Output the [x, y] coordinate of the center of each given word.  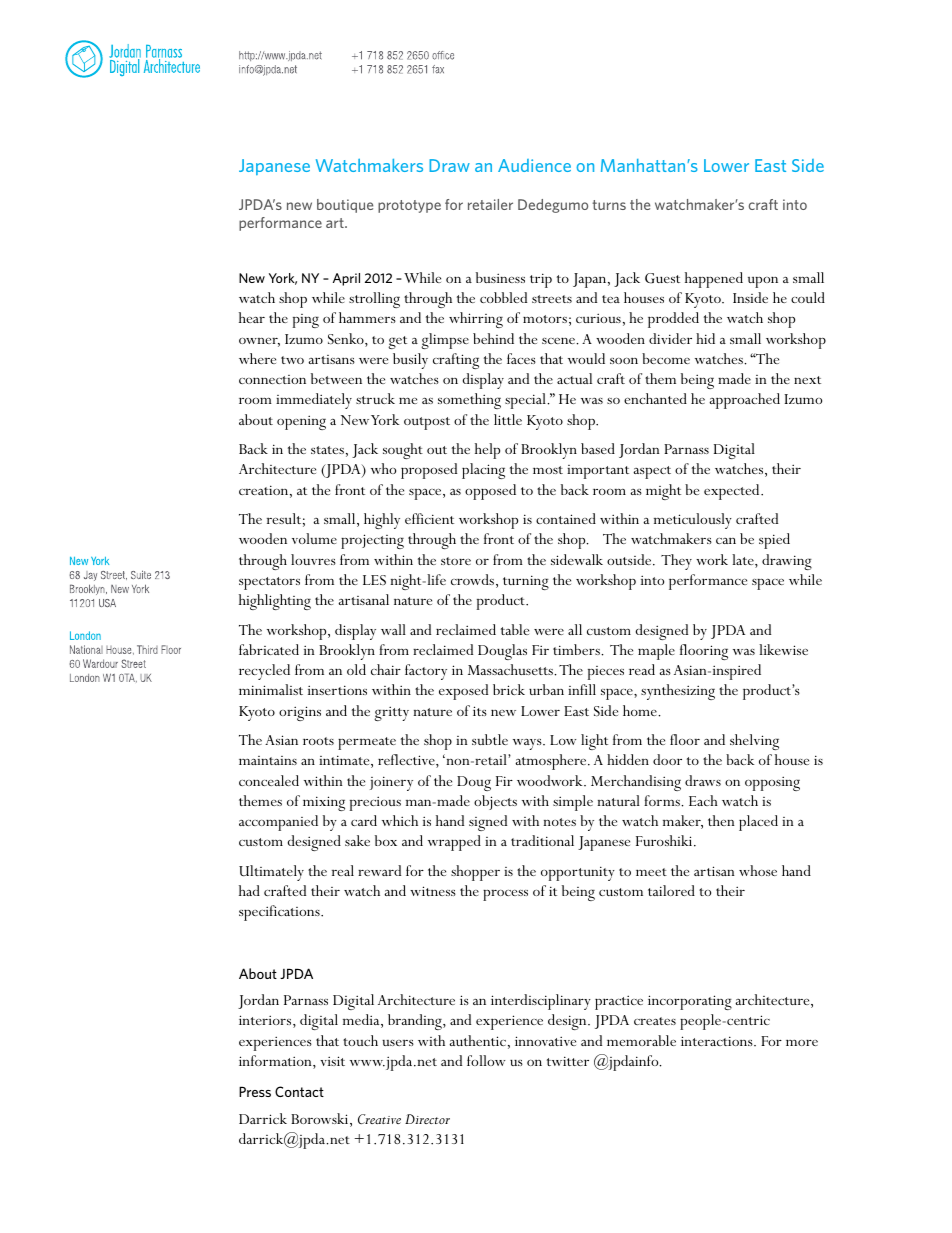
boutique [345, 206]
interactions [718, 1041]
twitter [568, 1061]
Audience [534, 165]
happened [714, 280]
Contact [299, 1091]
